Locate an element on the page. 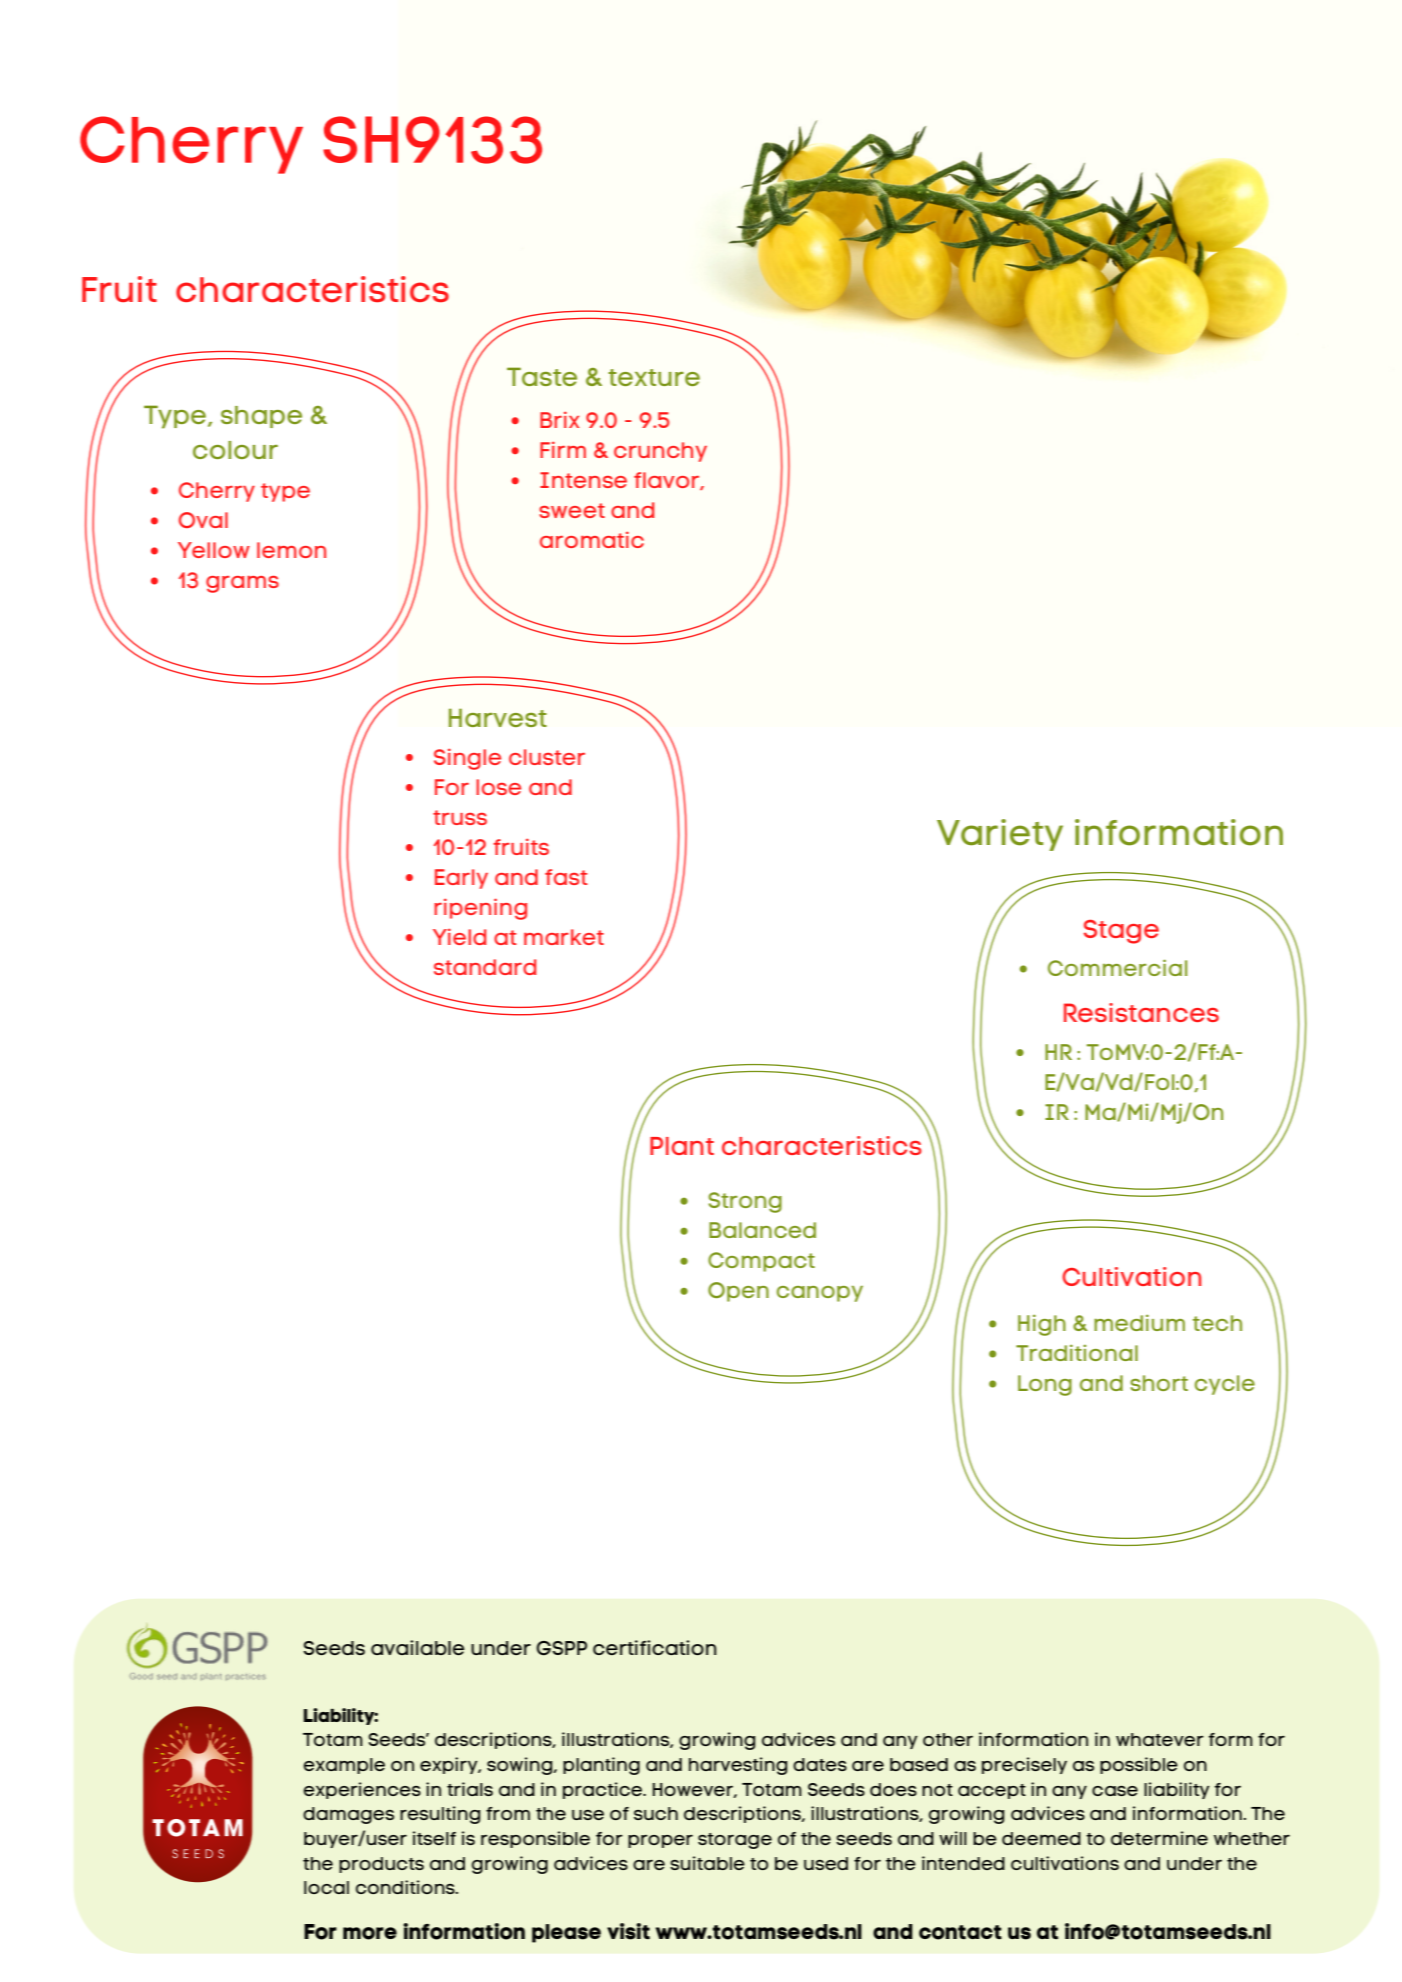 This document has width=1402, height=1982. texture is located at coordinates (654, 377).
